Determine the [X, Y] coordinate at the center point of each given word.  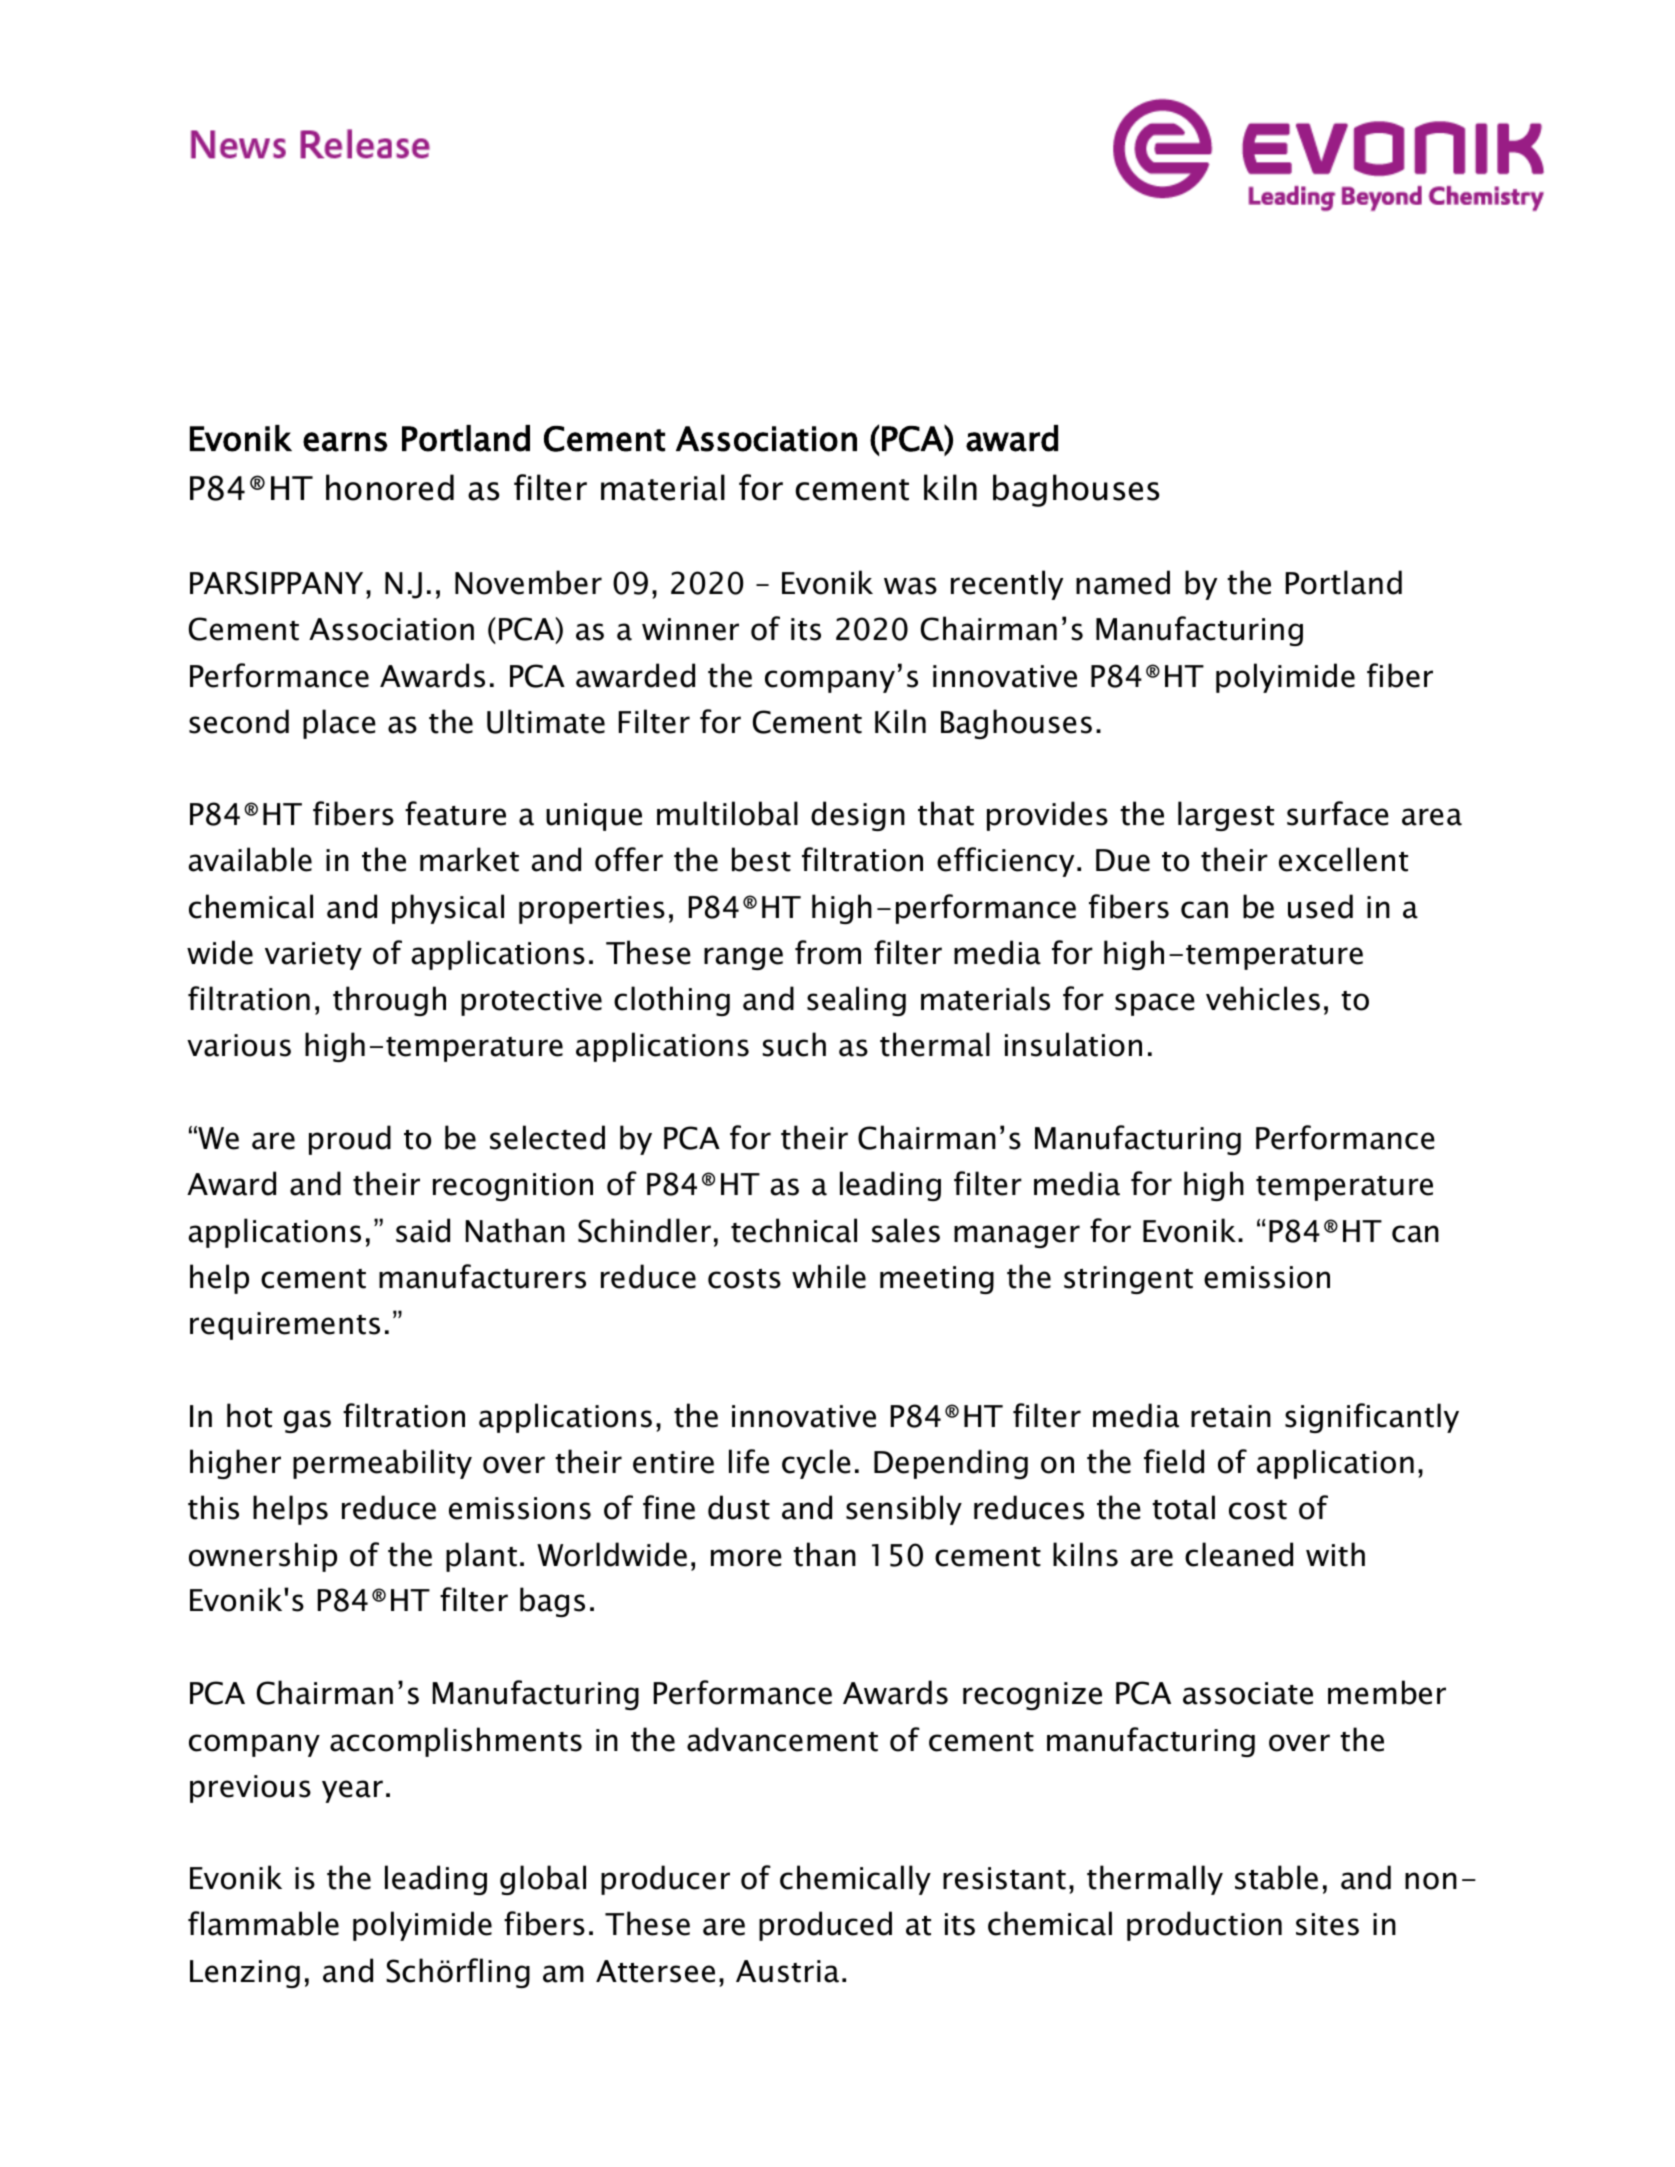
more [746, 1558]
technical [794, 1230]
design [858, 816]
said [423, 1230]
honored [390, 487]
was [910, 586]
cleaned [1239, 1554]
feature [455, 813]
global [543, 1880]
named [1123, 582]
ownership [263, 1557]
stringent [1128, 1280]
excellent [1343, 859]
